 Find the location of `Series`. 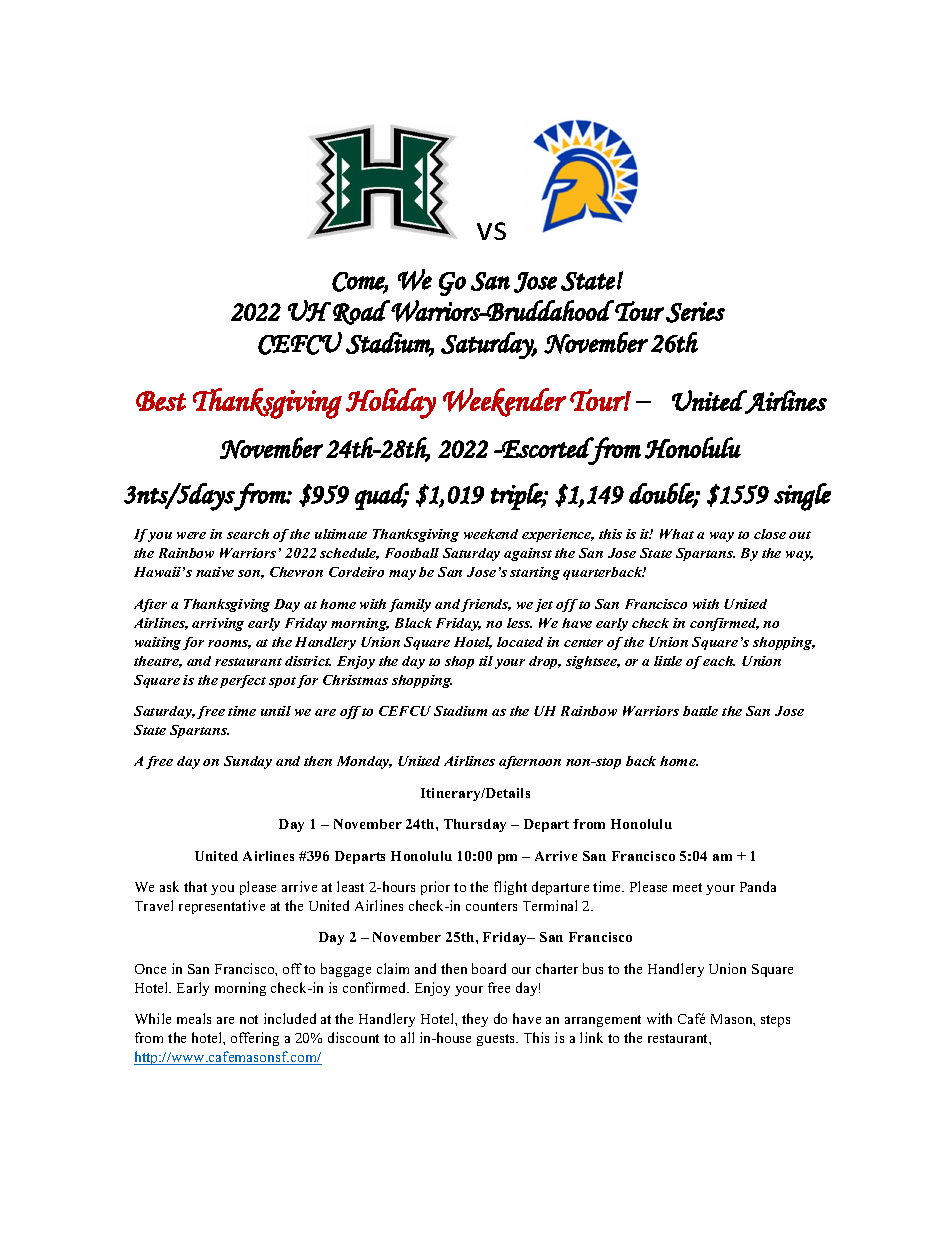

Series is located at coordinates (695, 312).
